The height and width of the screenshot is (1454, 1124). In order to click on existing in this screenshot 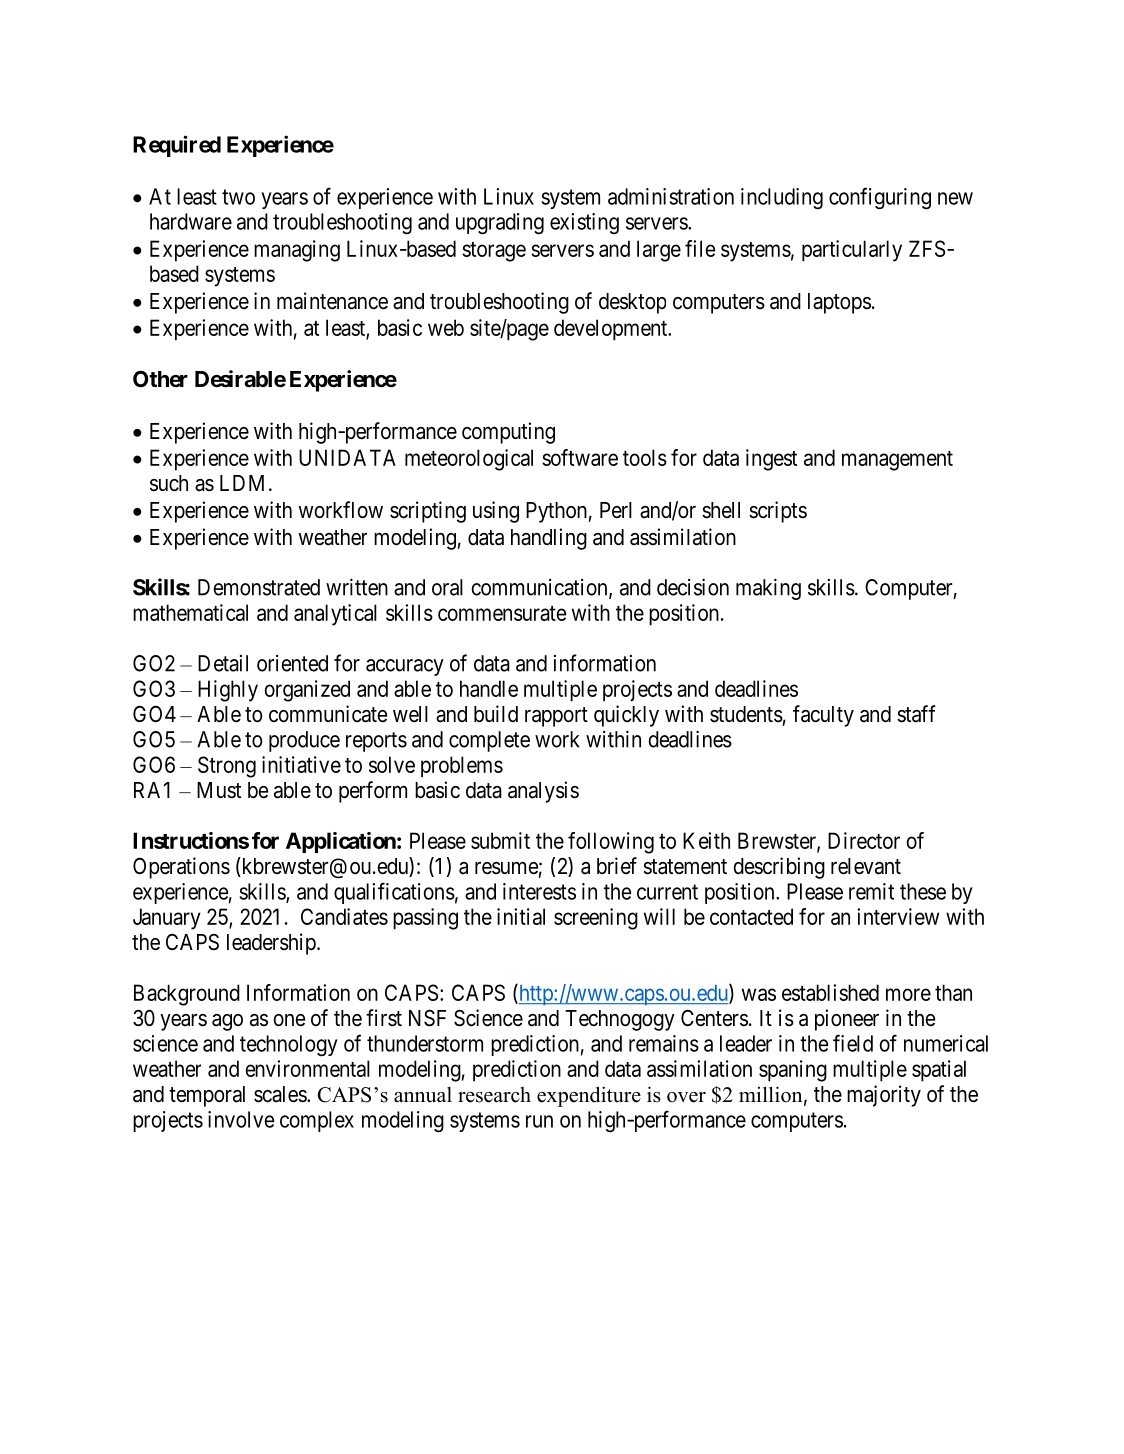, I will do `click(584, 224)`.
